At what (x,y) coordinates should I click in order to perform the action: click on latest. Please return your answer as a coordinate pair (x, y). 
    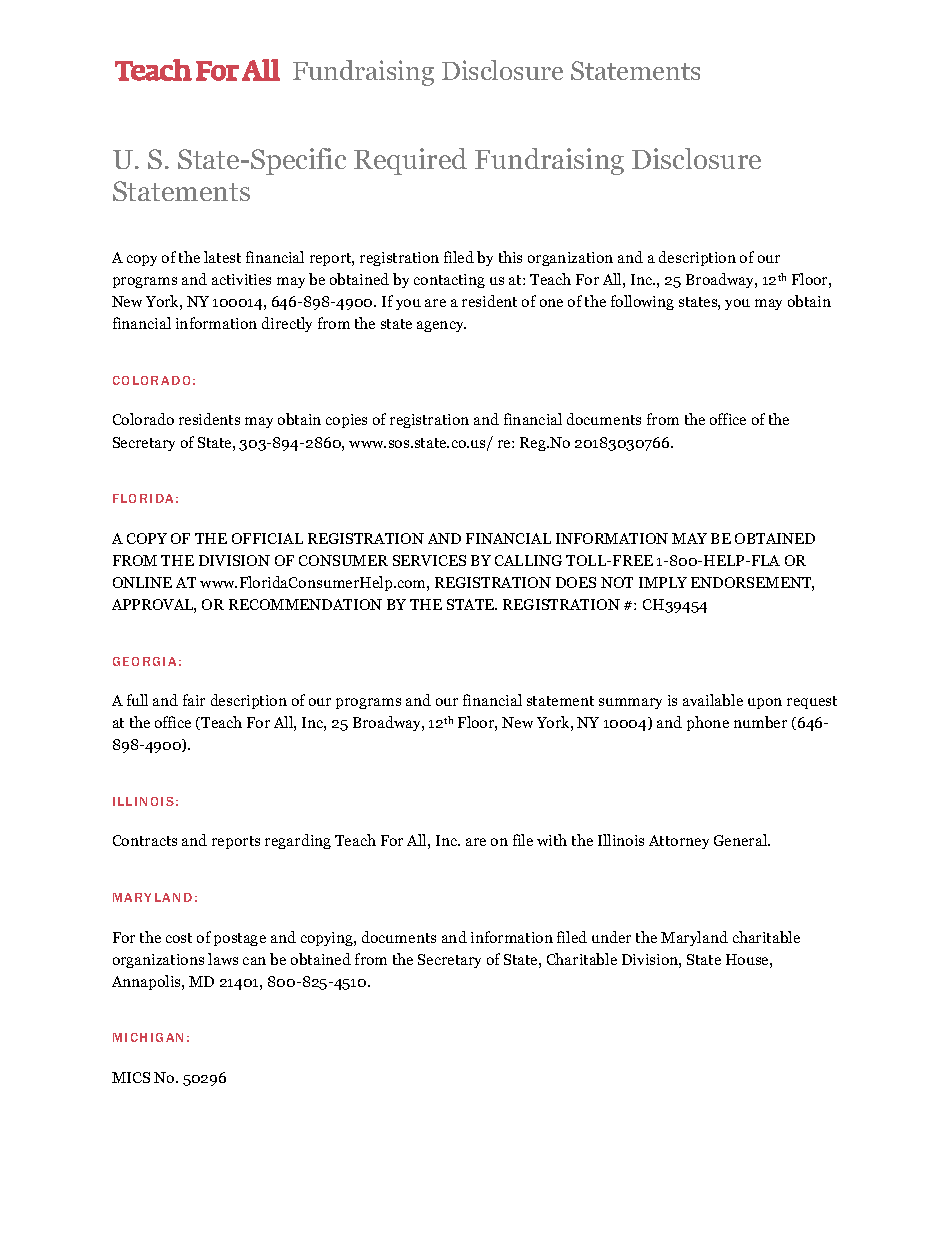
    Looking at the image, I should click on (222, 257).
